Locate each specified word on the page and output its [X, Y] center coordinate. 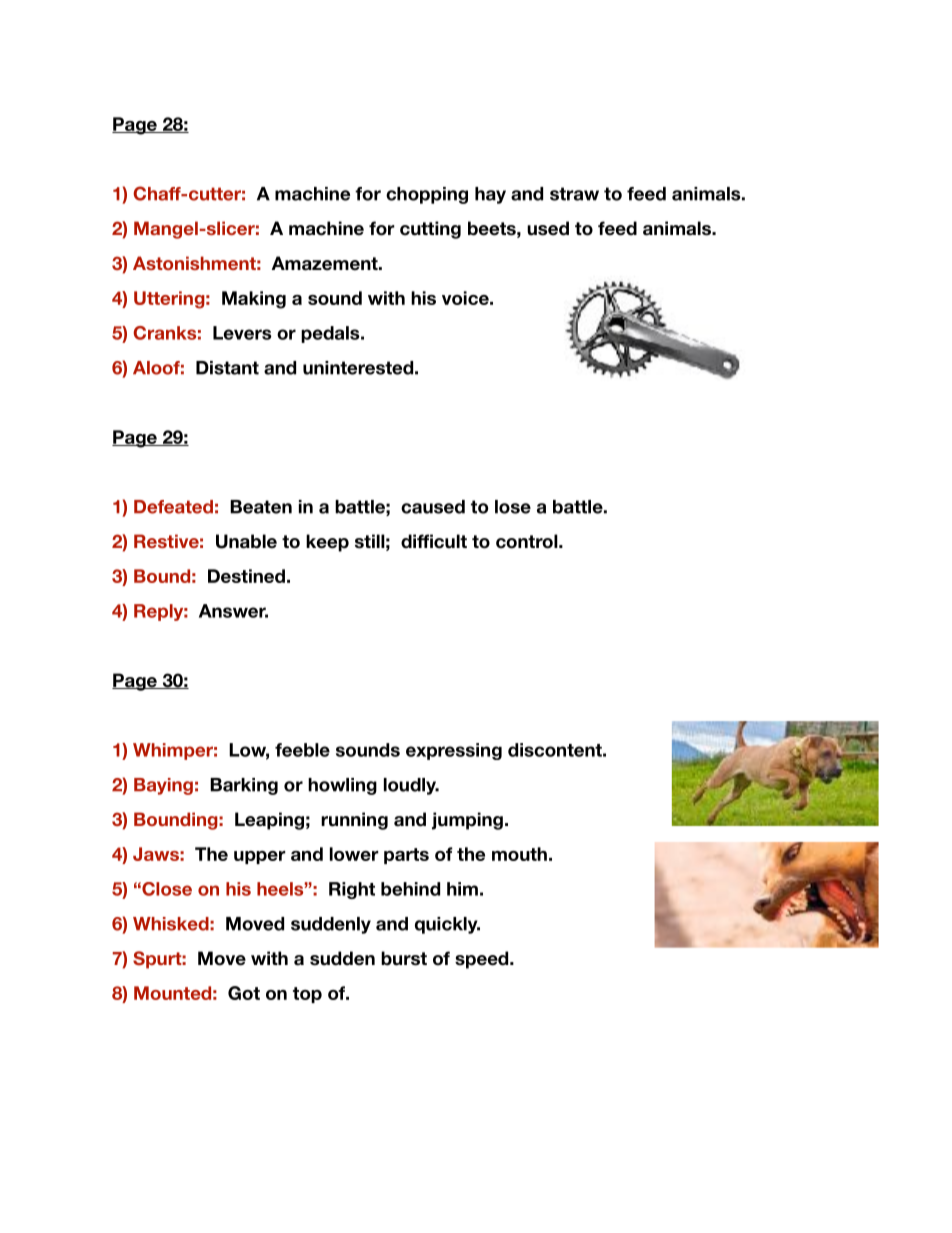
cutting [430, 230]
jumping [467, 821]
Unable [246, 541]
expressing [454, 751]
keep [327, 543]
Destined [246, 576]
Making [254, 300]
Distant [227, 368]
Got [244, 993]
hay [490, 195]
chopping [427, 195]
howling [342, 786]
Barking [244, 786]
